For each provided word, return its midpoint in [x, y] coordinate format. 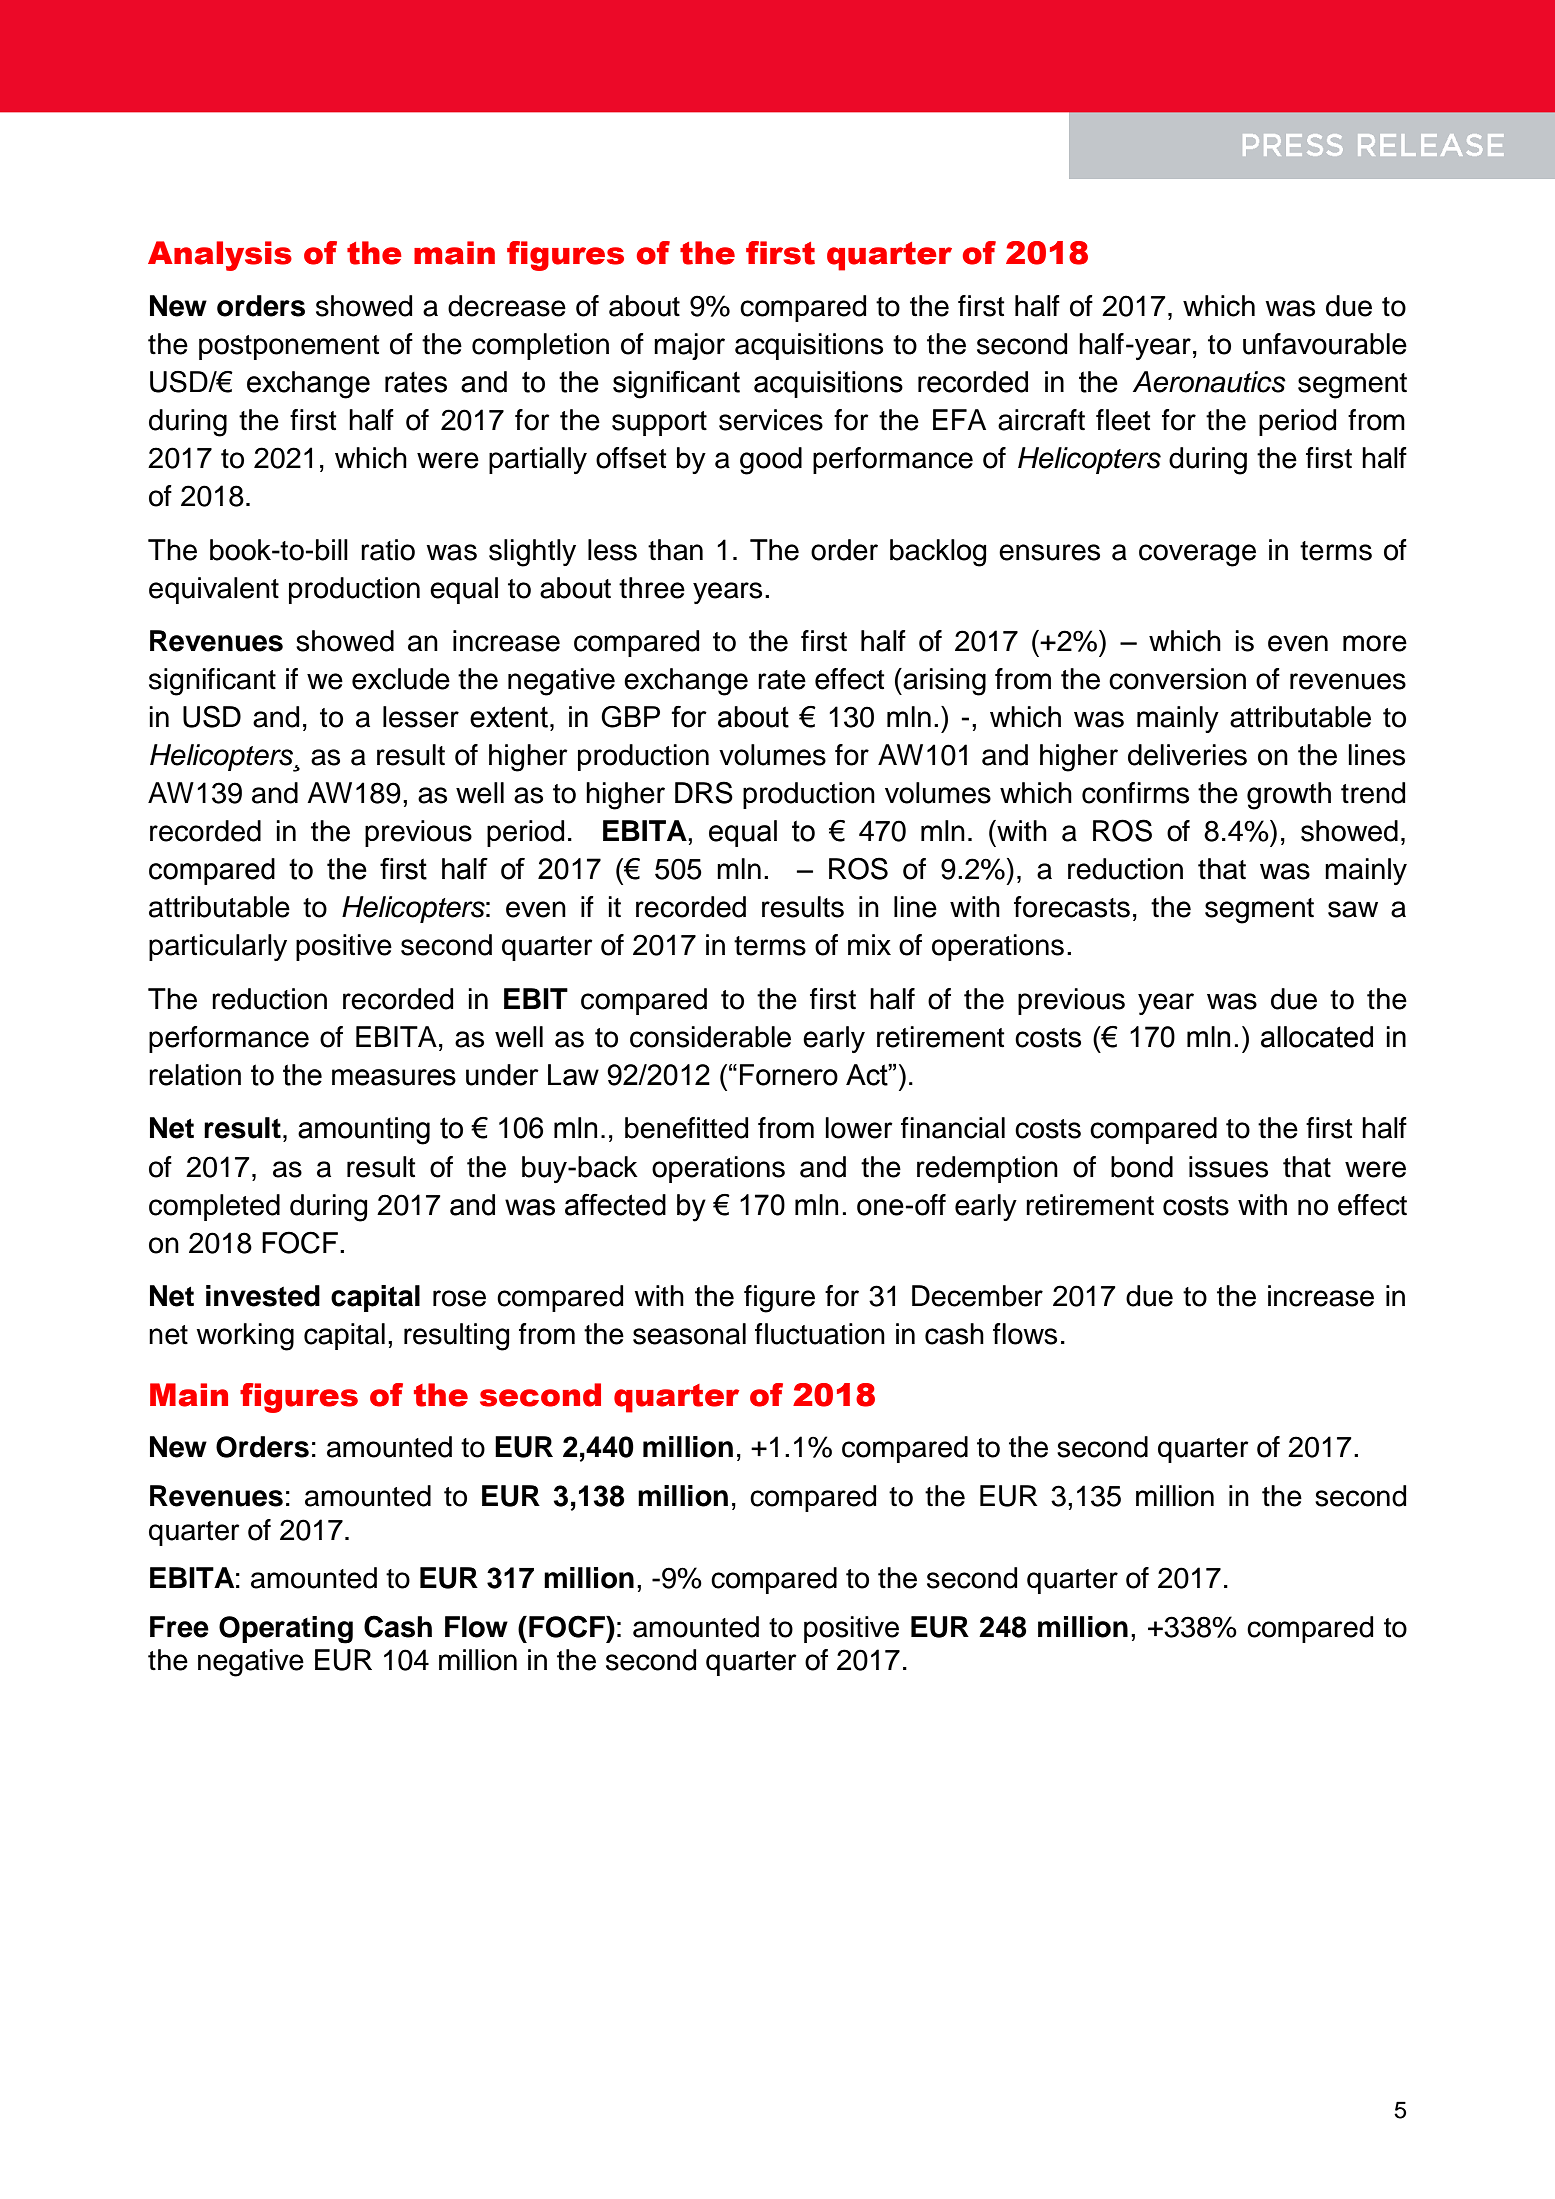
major [689, 346]
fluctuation [820, 1334]
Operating [286, 1630]
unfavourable [1325, 344]
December [977, 1296]
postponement [289, 347]
